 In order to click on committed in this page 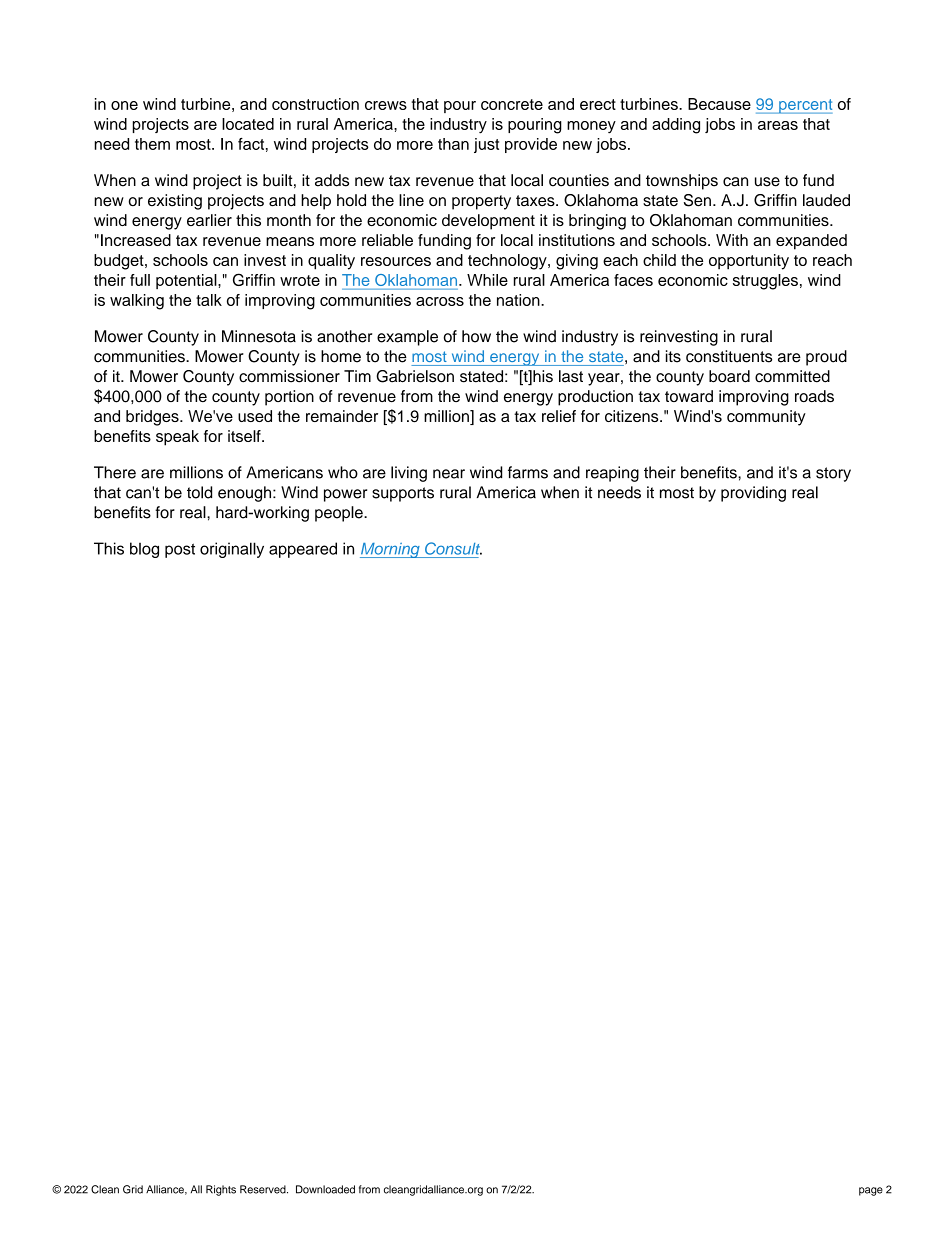, I will do `click(792, 376)`.
